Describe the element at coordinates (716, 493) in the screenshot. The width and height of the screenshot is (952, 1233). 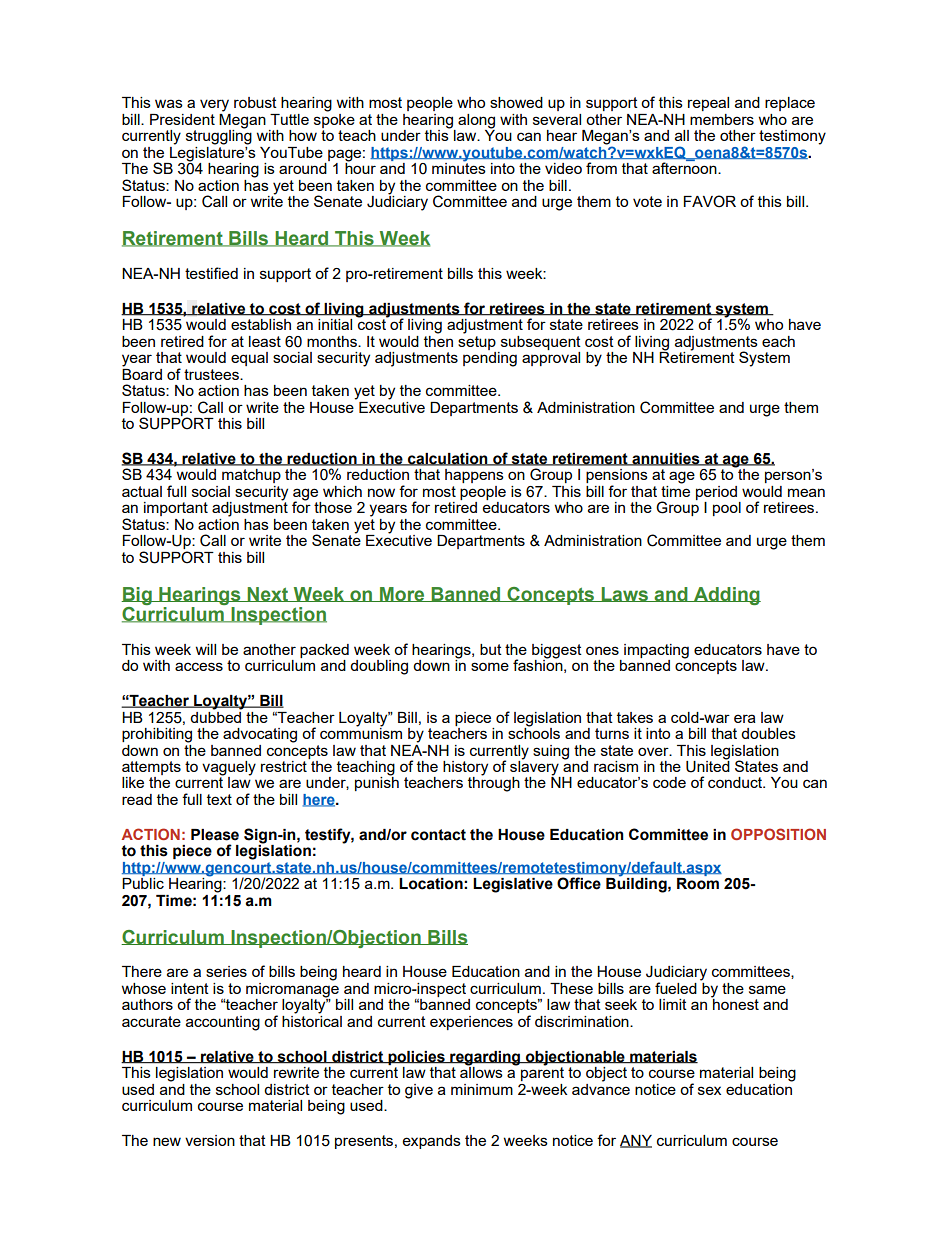
I see `period` at that location.
